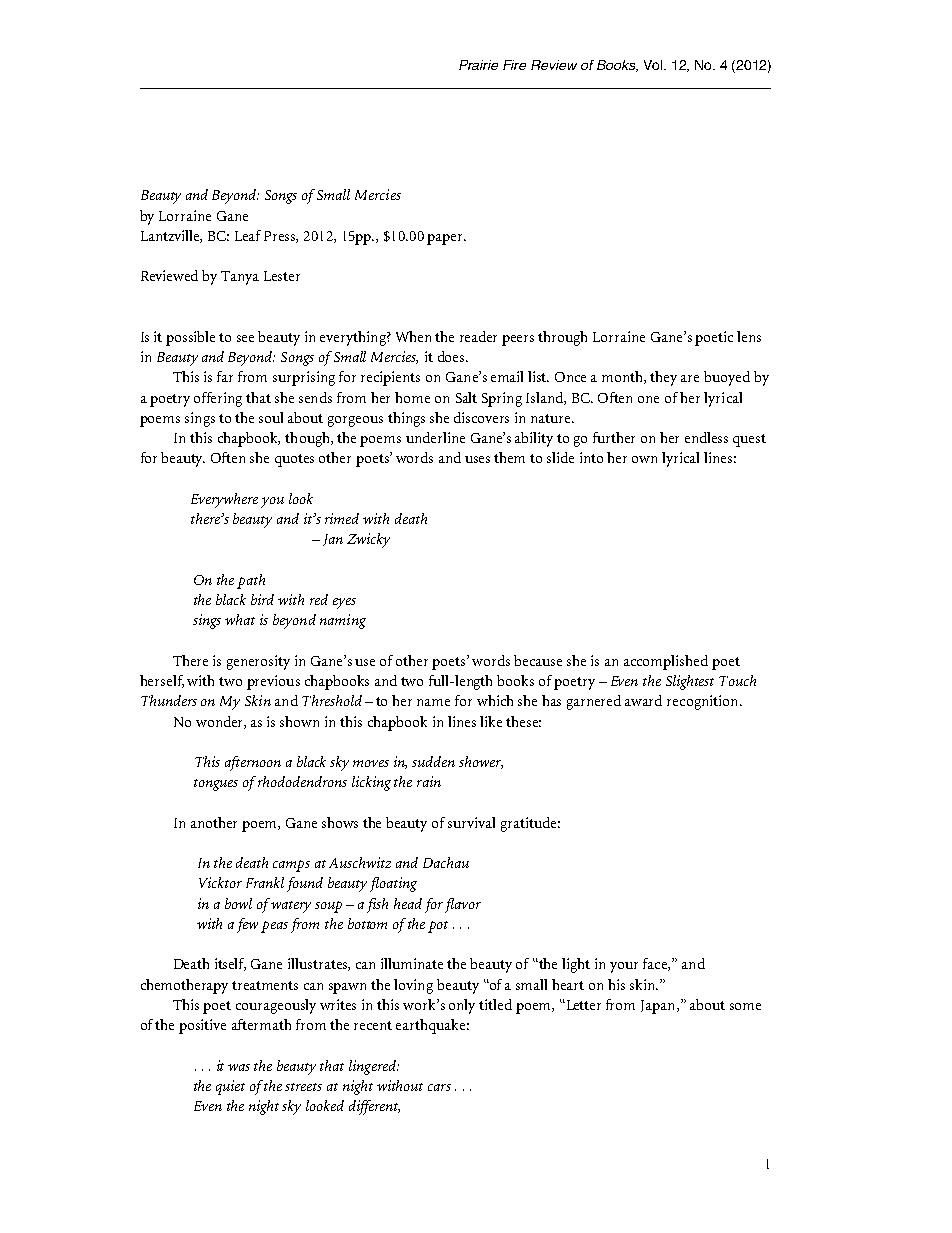 The height and width of the document is (1233, 952). Describe the element at coordinates (666, 662) in the document. I see `accomplished` at that location.
